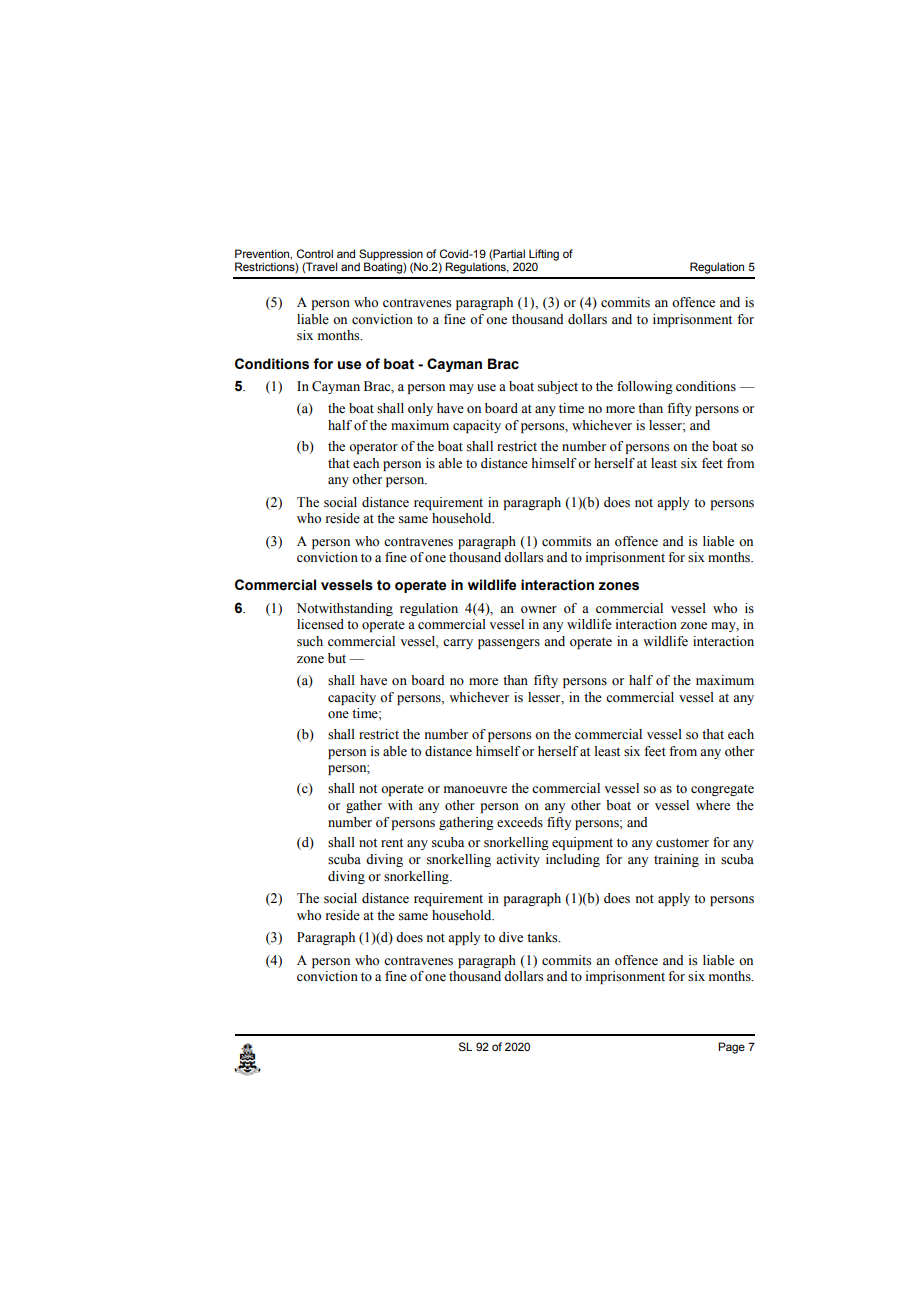 Image resolution: width=924 pixels, height=1308 pixels. What do you see at coordinates (544, 255) in the image?
I see `Lifting` at bounding box center [544, 255].
